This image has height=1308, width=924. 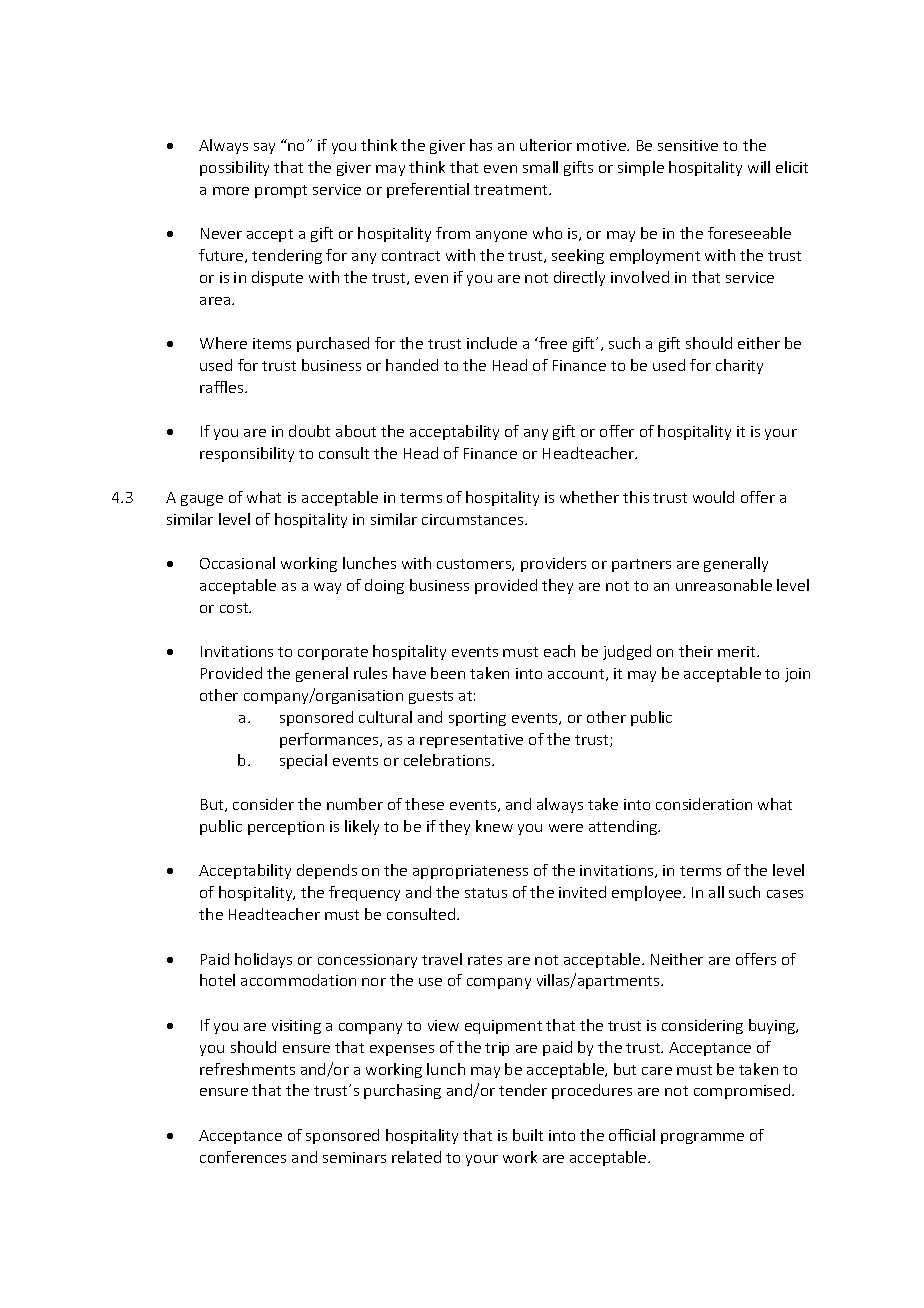 What do you see at coordinates (243, 1157) in the image?
I see `conferences` at bounding box center [243, 1157].
